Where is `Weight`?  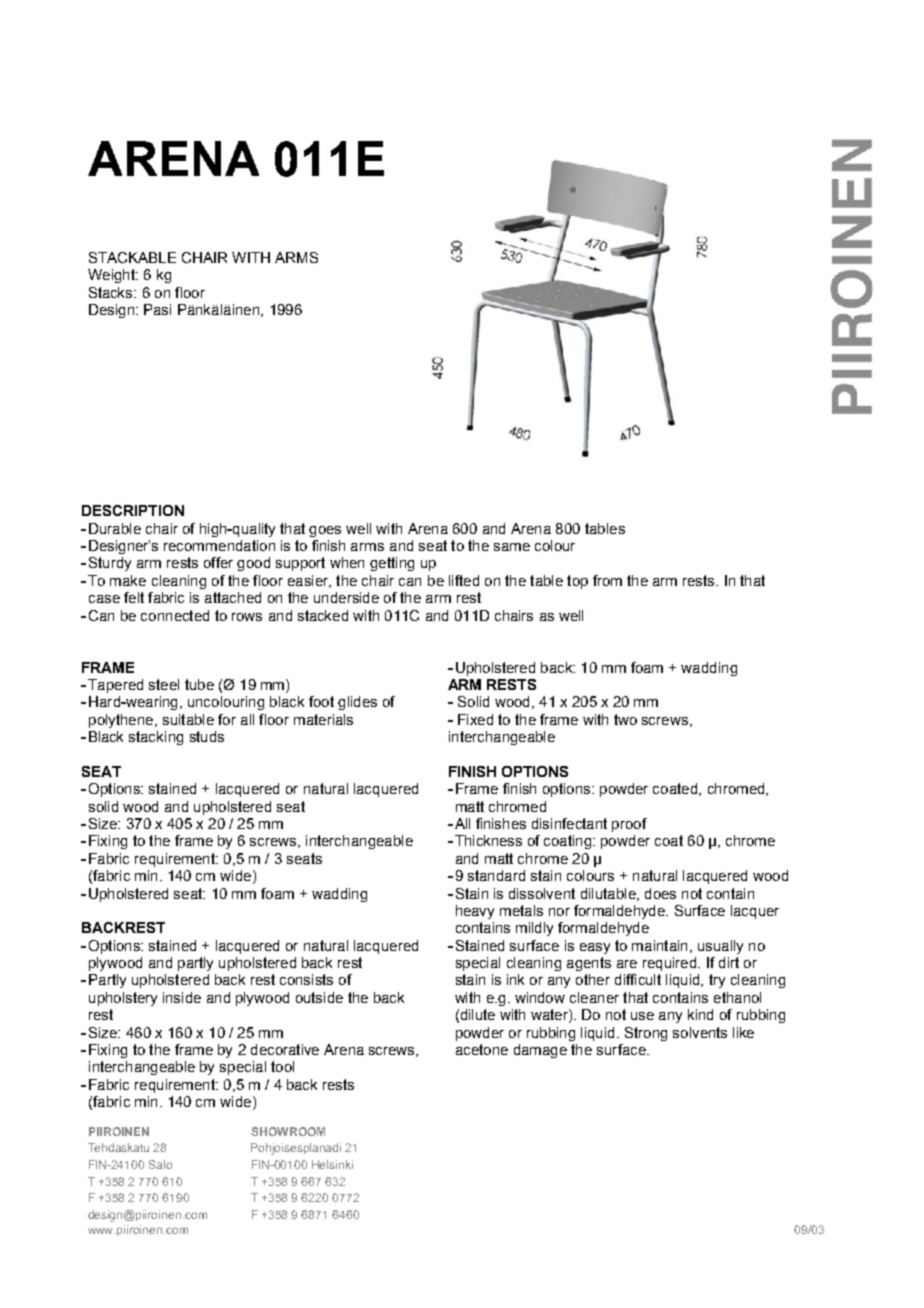
Weight is located at coordinates (112, 276).
